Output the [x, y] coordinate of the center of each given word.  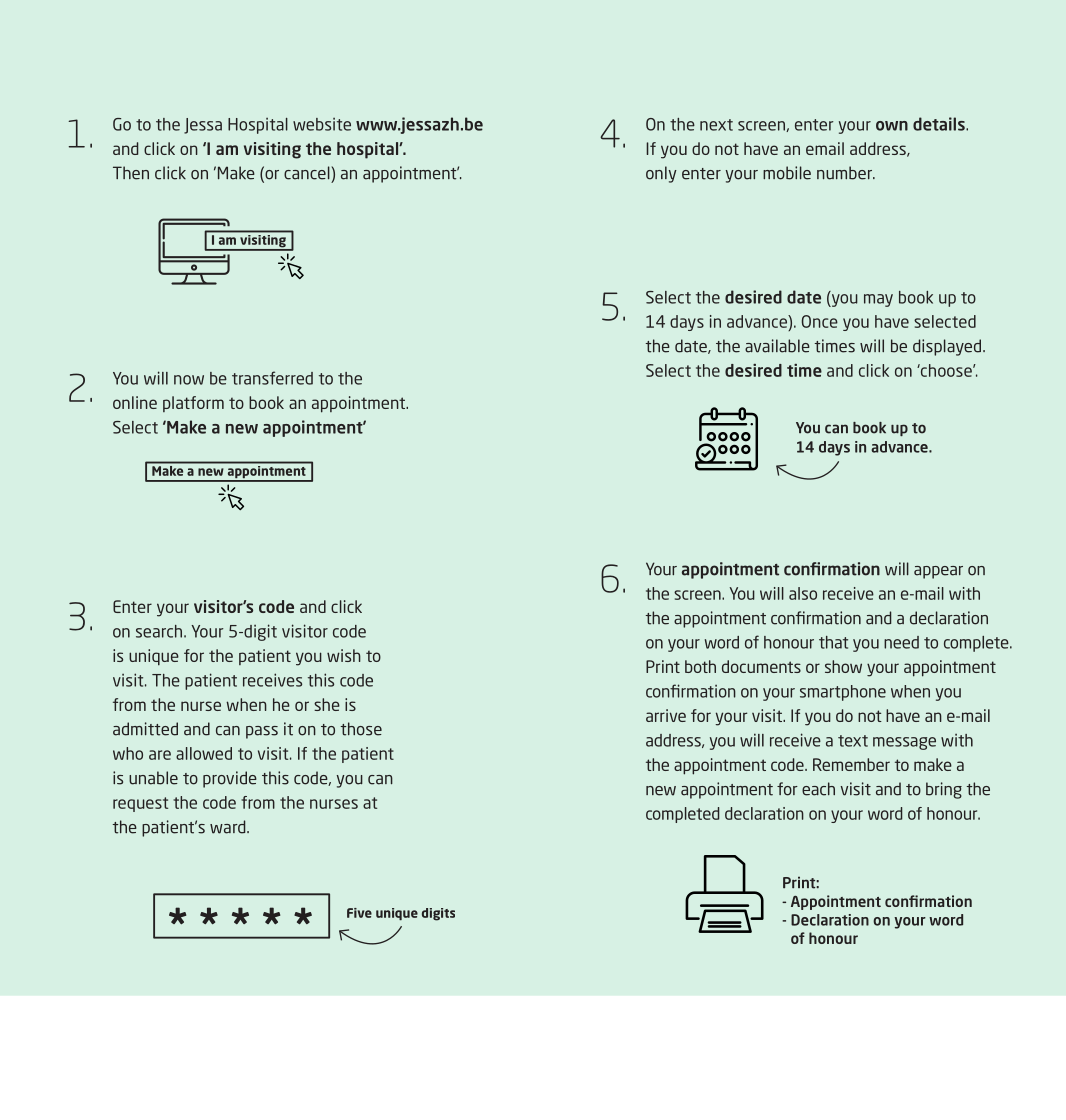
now [189, 380]
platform [193, 404]
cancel [308, 173]
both [700, 666]
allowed [204, 753]
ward [229, 827]
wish [344, 655]
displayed [948, 347]
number [845, 173]
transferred [272, 378]
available [777, 346]
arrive [666, 715]
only [661, 174]
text [853, 741]
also [803, 593]
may [878, 300]
